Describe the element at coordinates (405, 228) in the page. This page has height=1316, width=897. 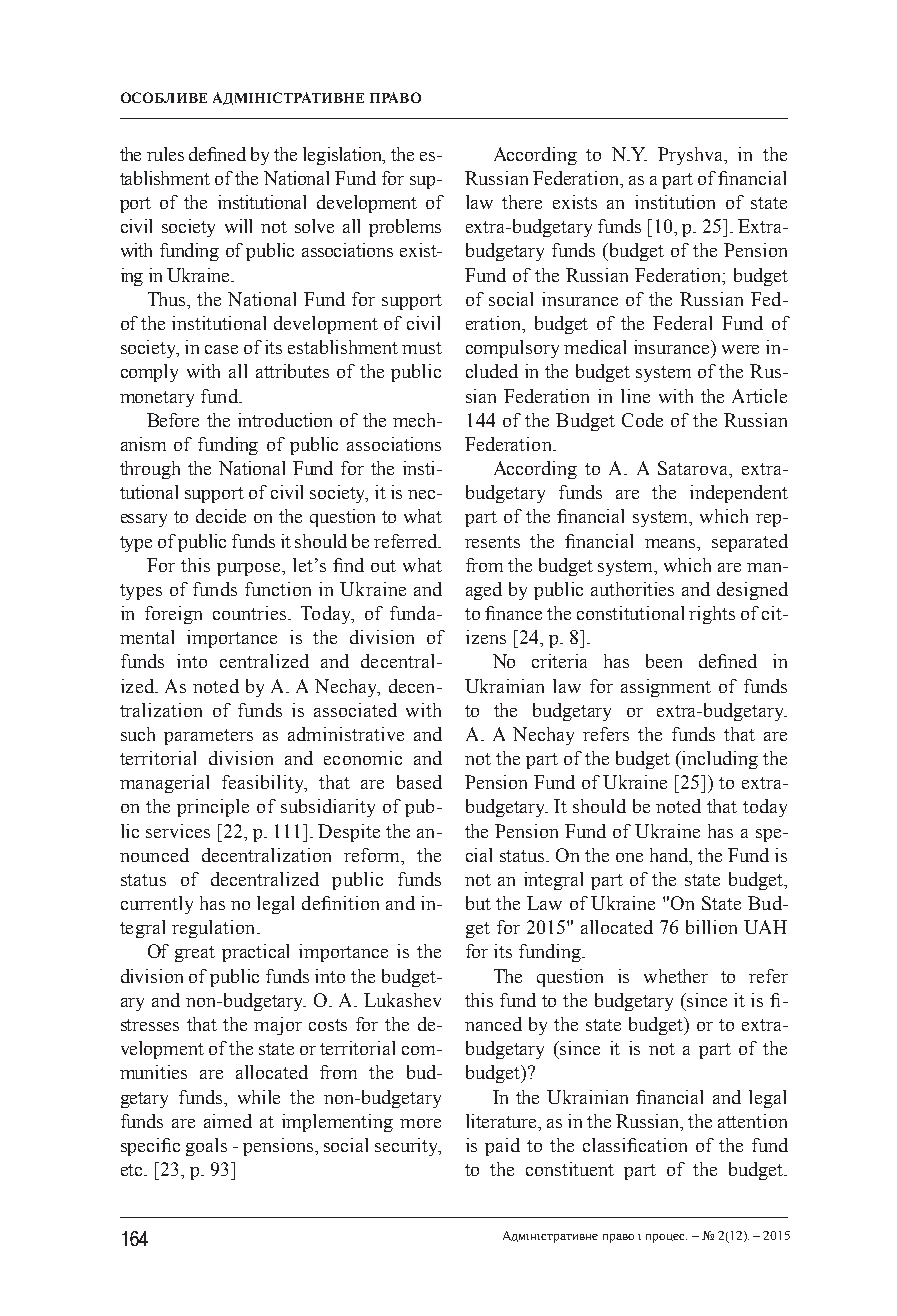
I see `problems` at that location.
